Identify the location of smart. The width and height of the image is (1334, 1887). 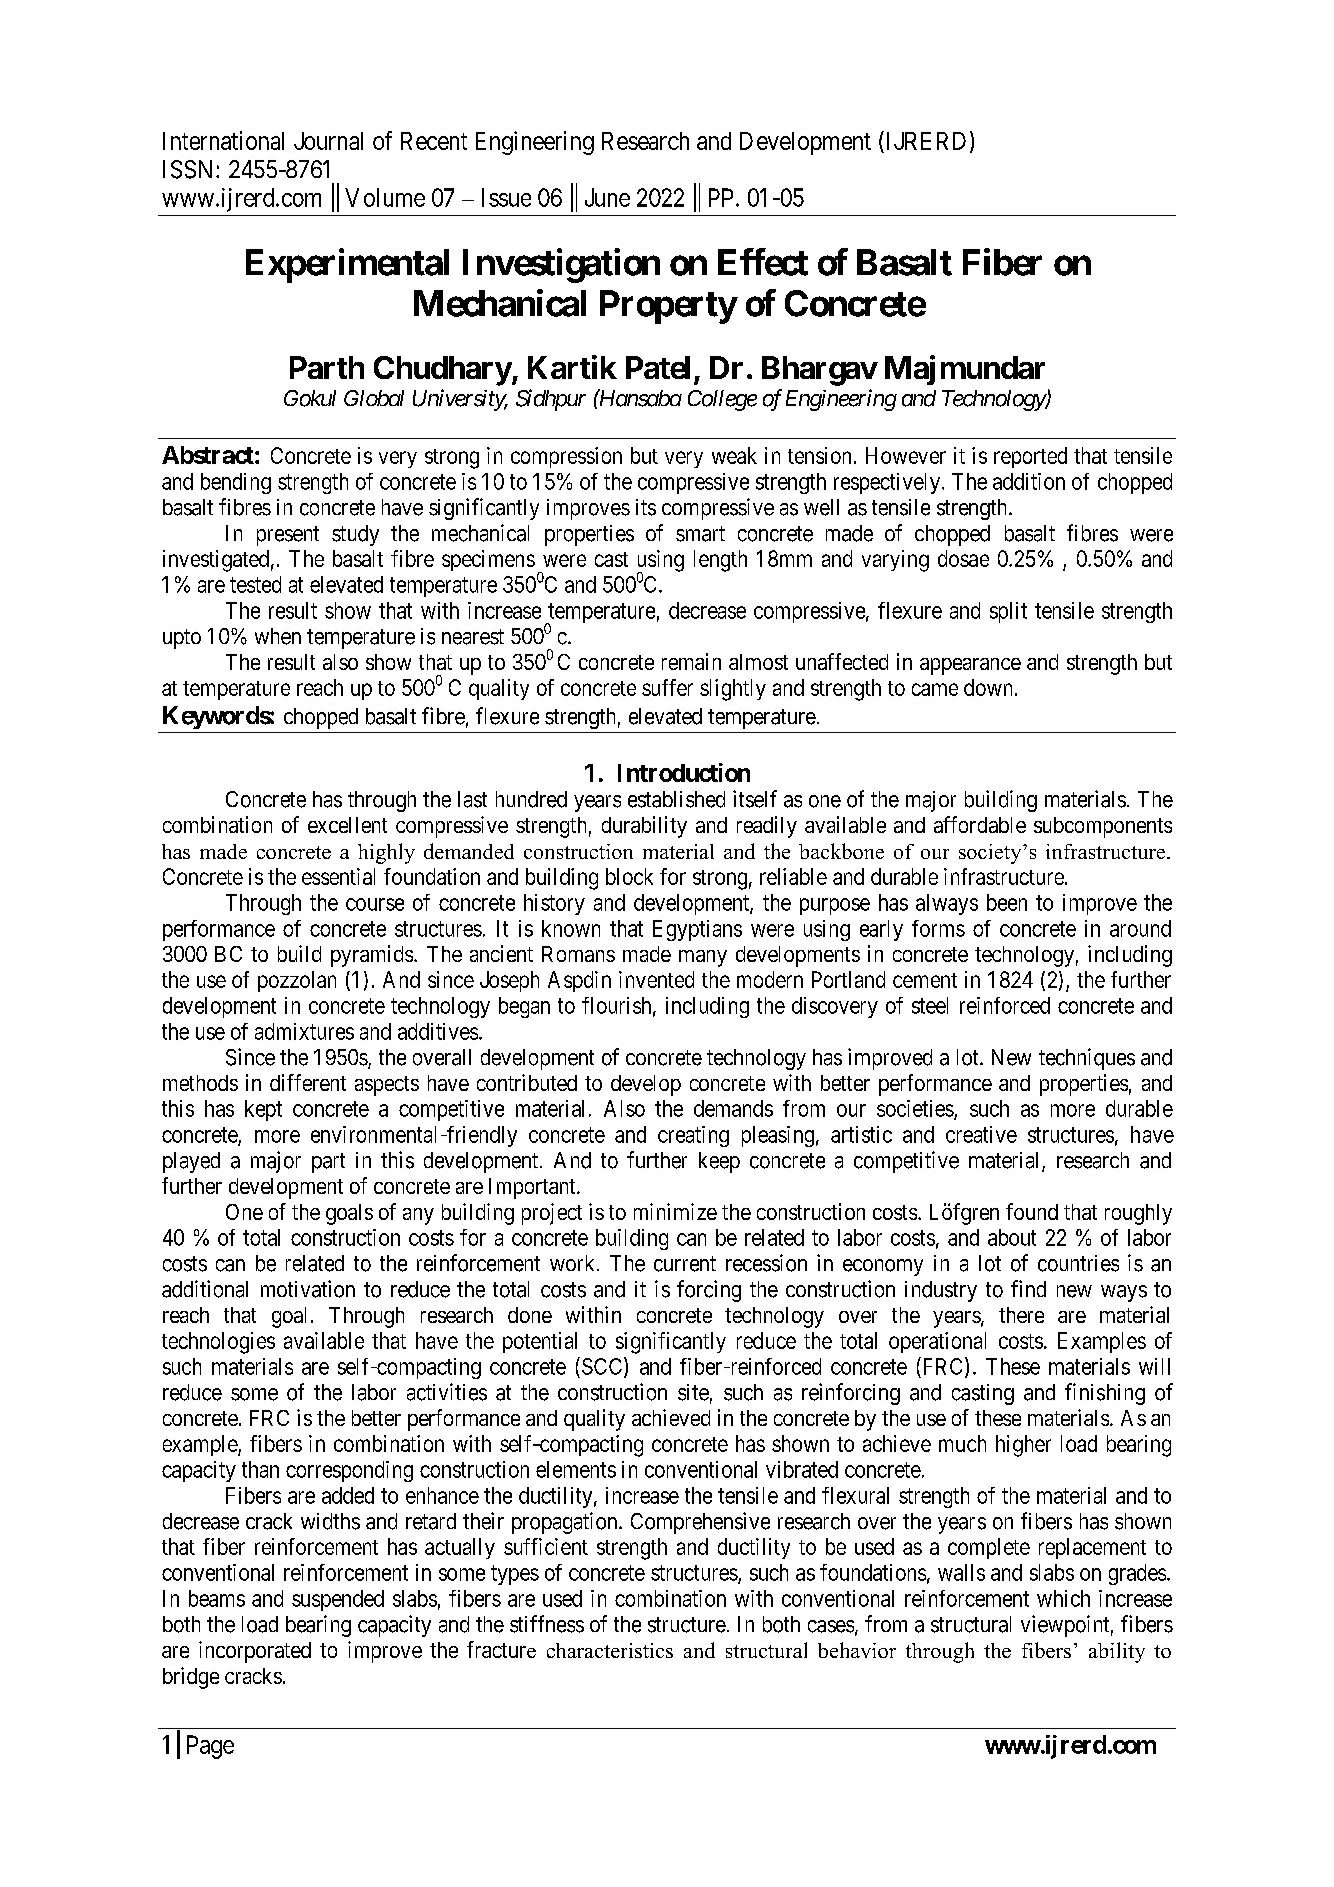
(700, 534).
